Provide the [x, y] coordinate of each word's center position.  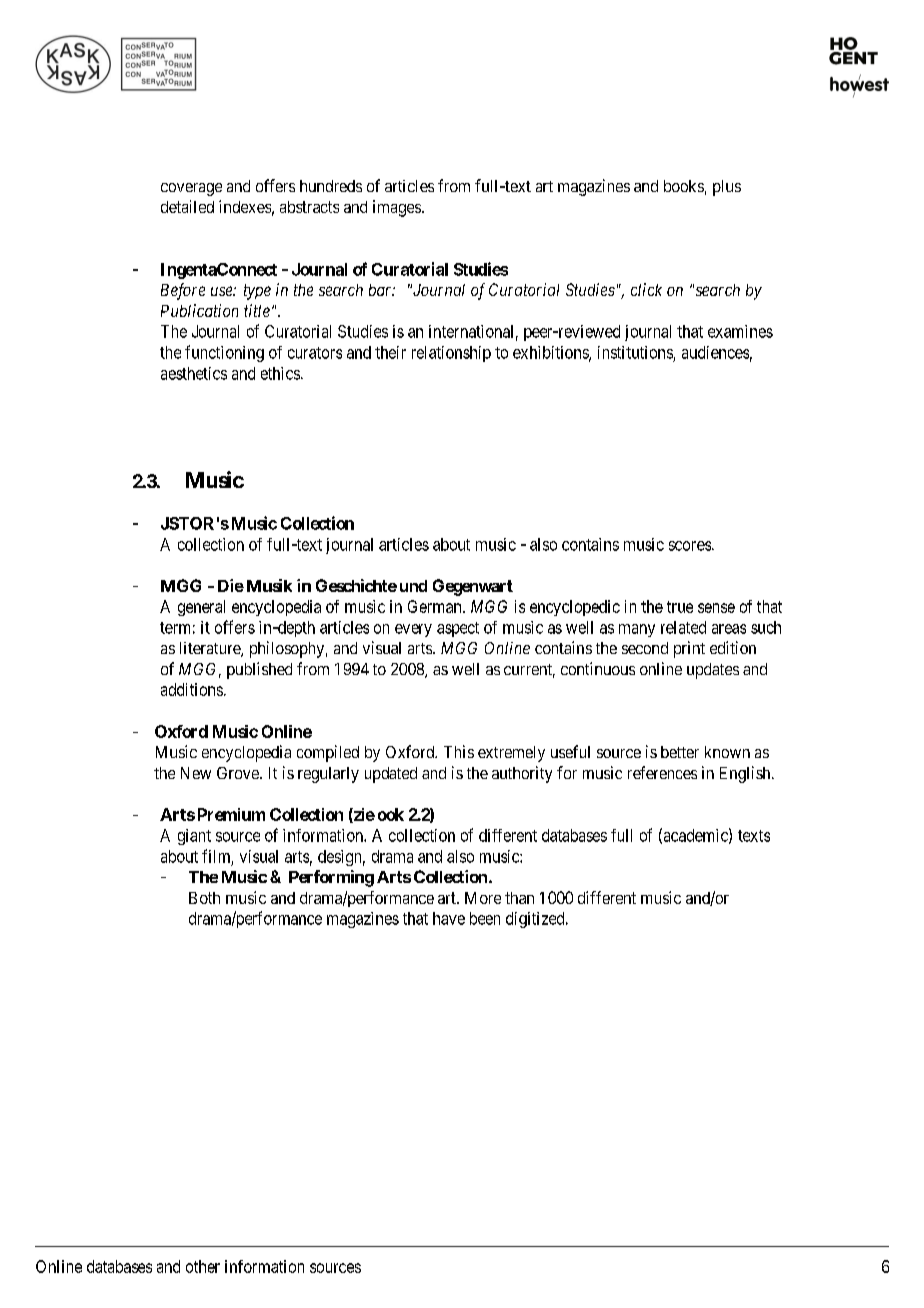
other [203, 1266]
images [397, 208]
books [684, 186]
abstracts [309, 207]
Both [204, 898]
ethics [280, 373]
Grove [239, 773]
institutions [635, 352]
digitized [536, 920]
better [680, 752]
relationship [451, 354]
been [485, 918]
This [459, 751]
